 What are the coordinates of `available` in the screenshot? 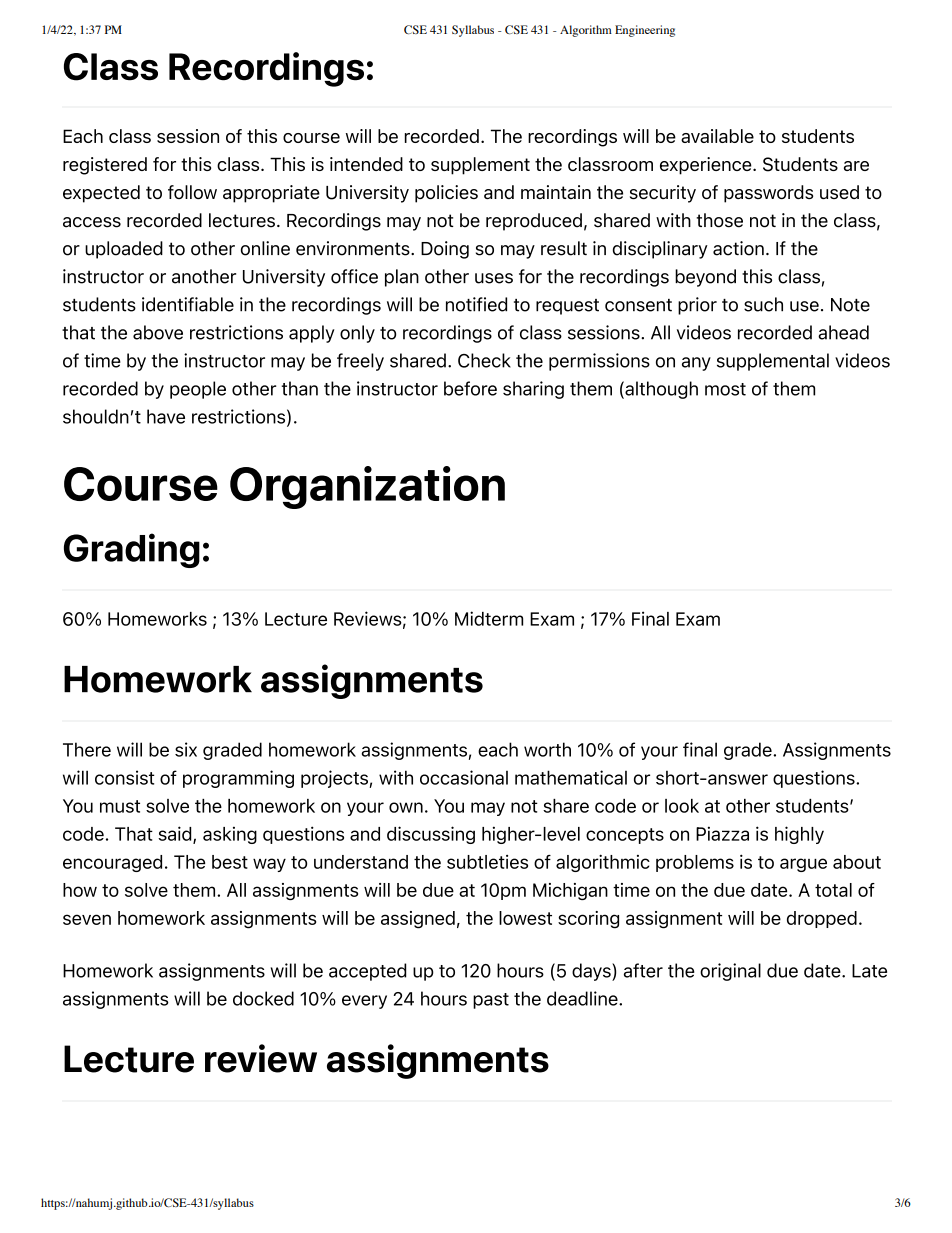 It's located at (717, 136).
